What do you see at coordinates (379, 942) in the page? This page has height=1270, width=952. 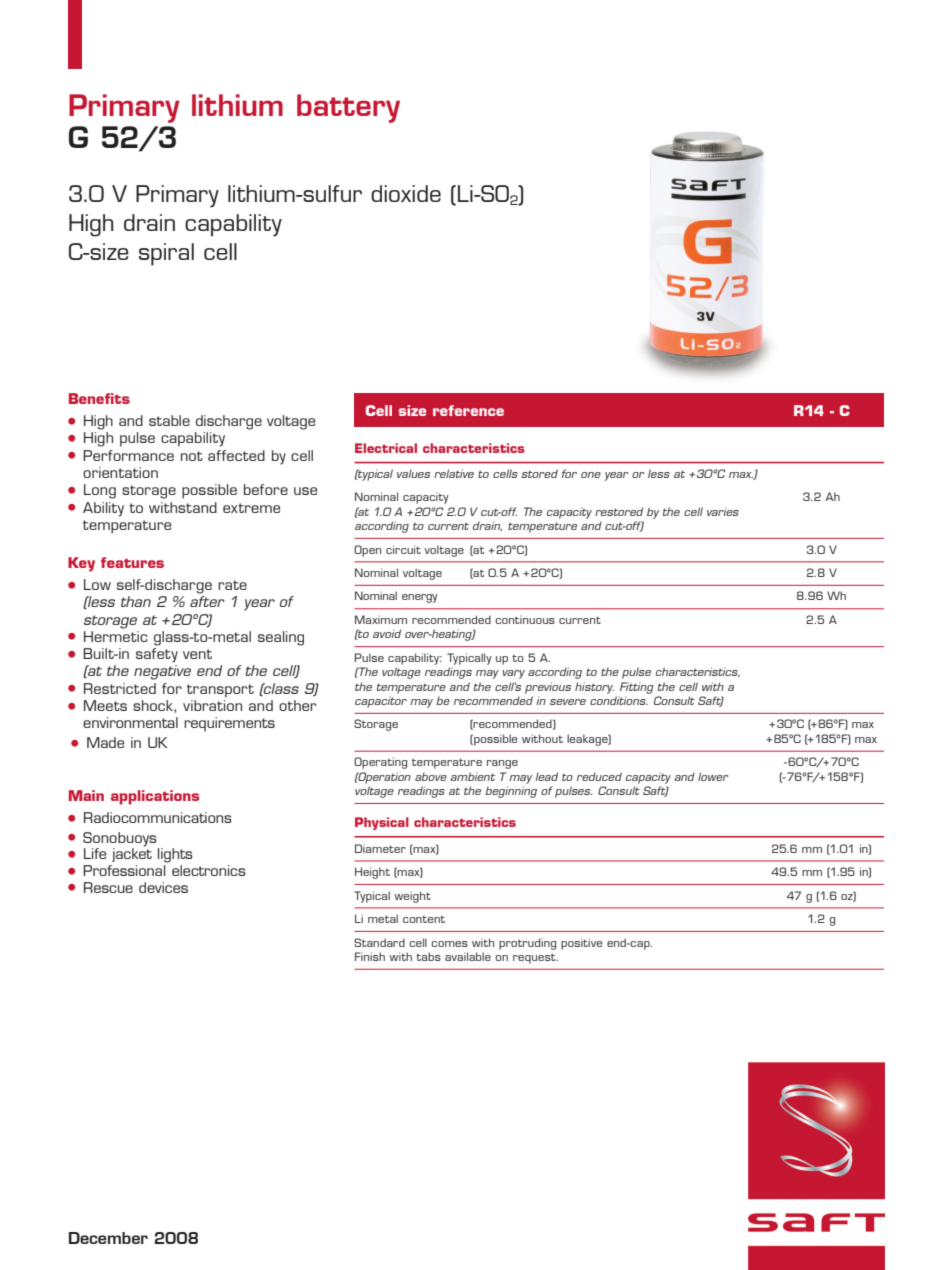 I see `Standard` at bounding box center [379, 942].
